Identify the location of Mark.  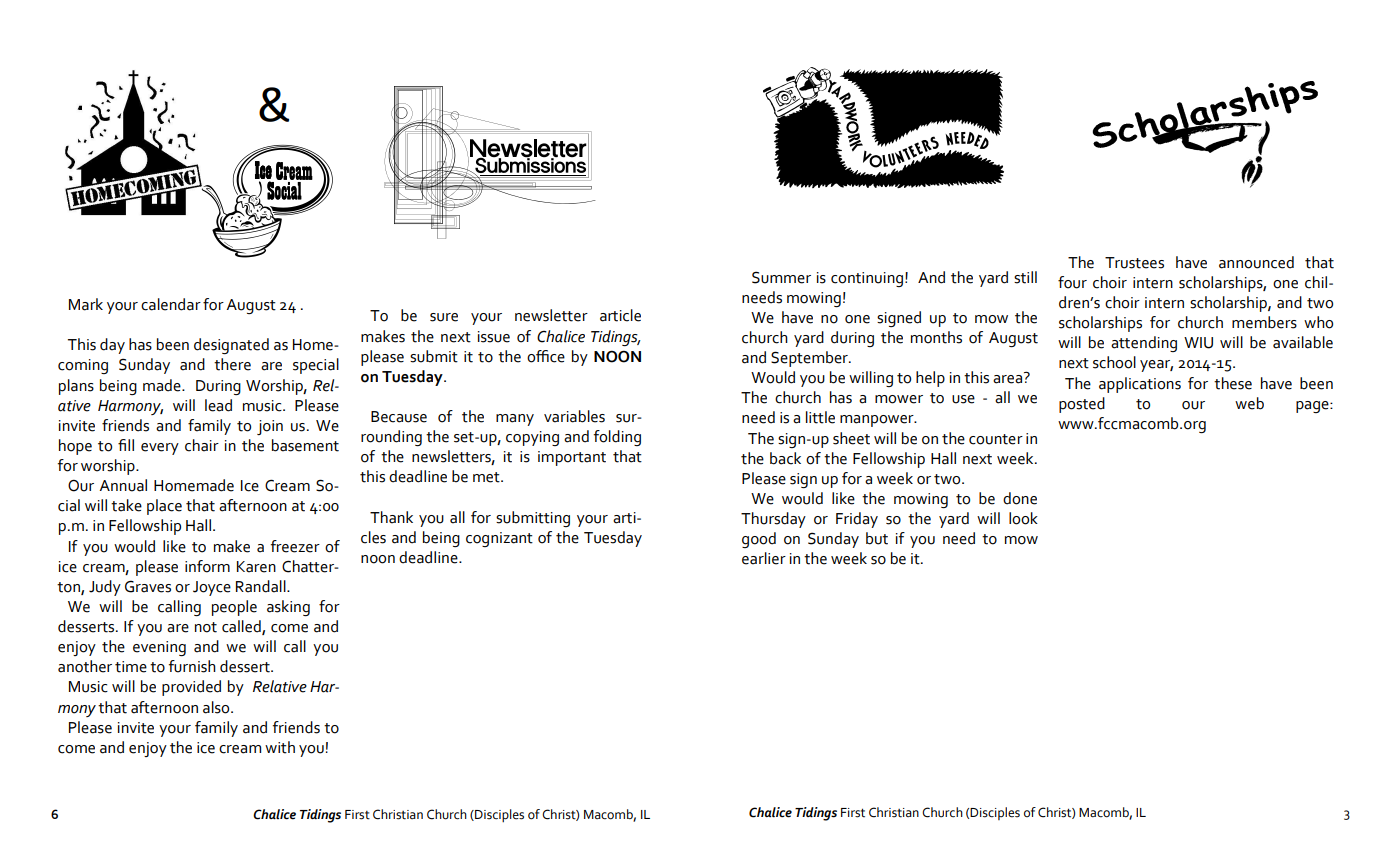
(86, 304).
